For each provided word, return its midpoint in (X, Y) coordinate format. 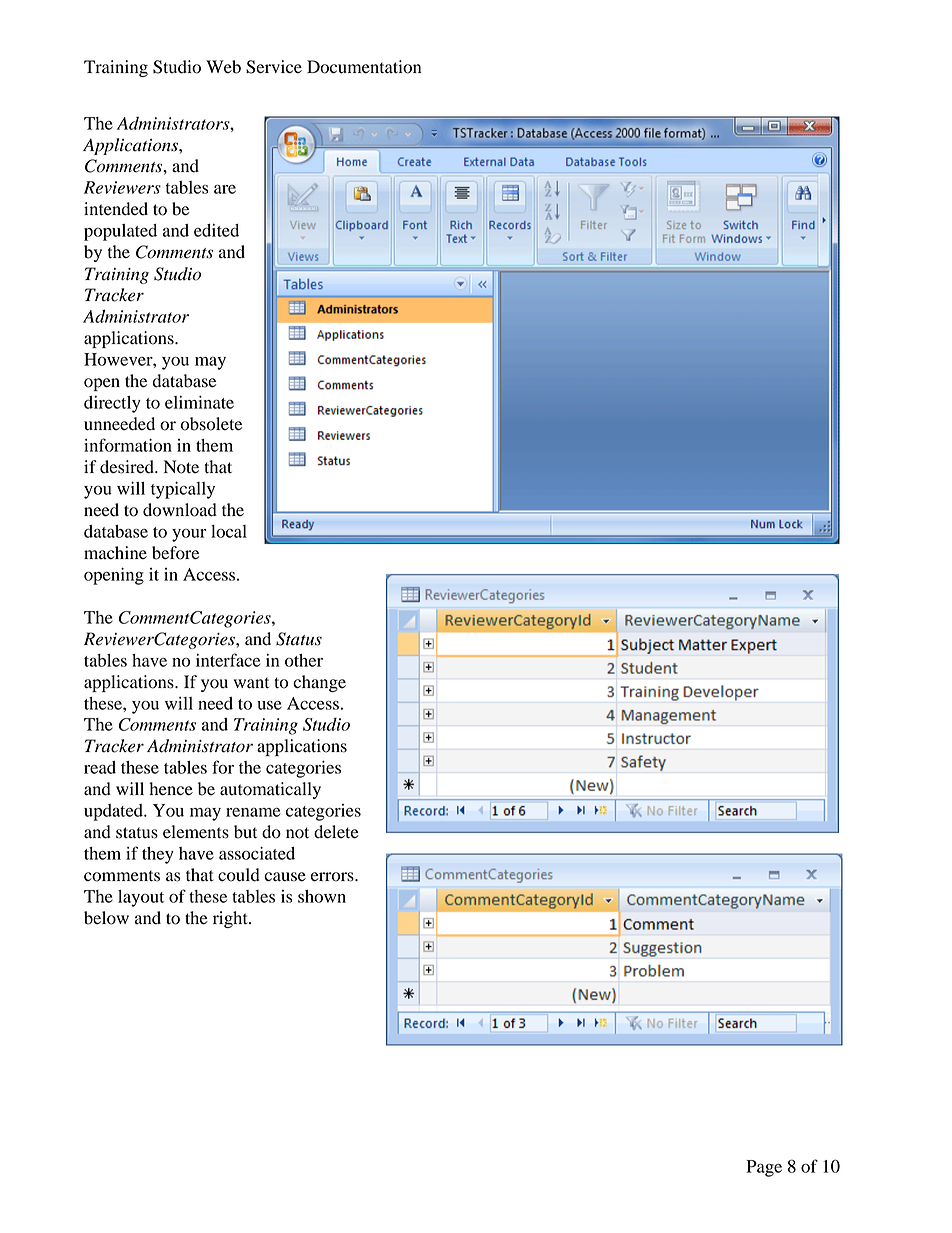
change (319, 683)
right (231, 919)
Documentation (364, 67)
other (304, 660)
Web (223, 67)
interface (228, 660)
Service (274, 67)
